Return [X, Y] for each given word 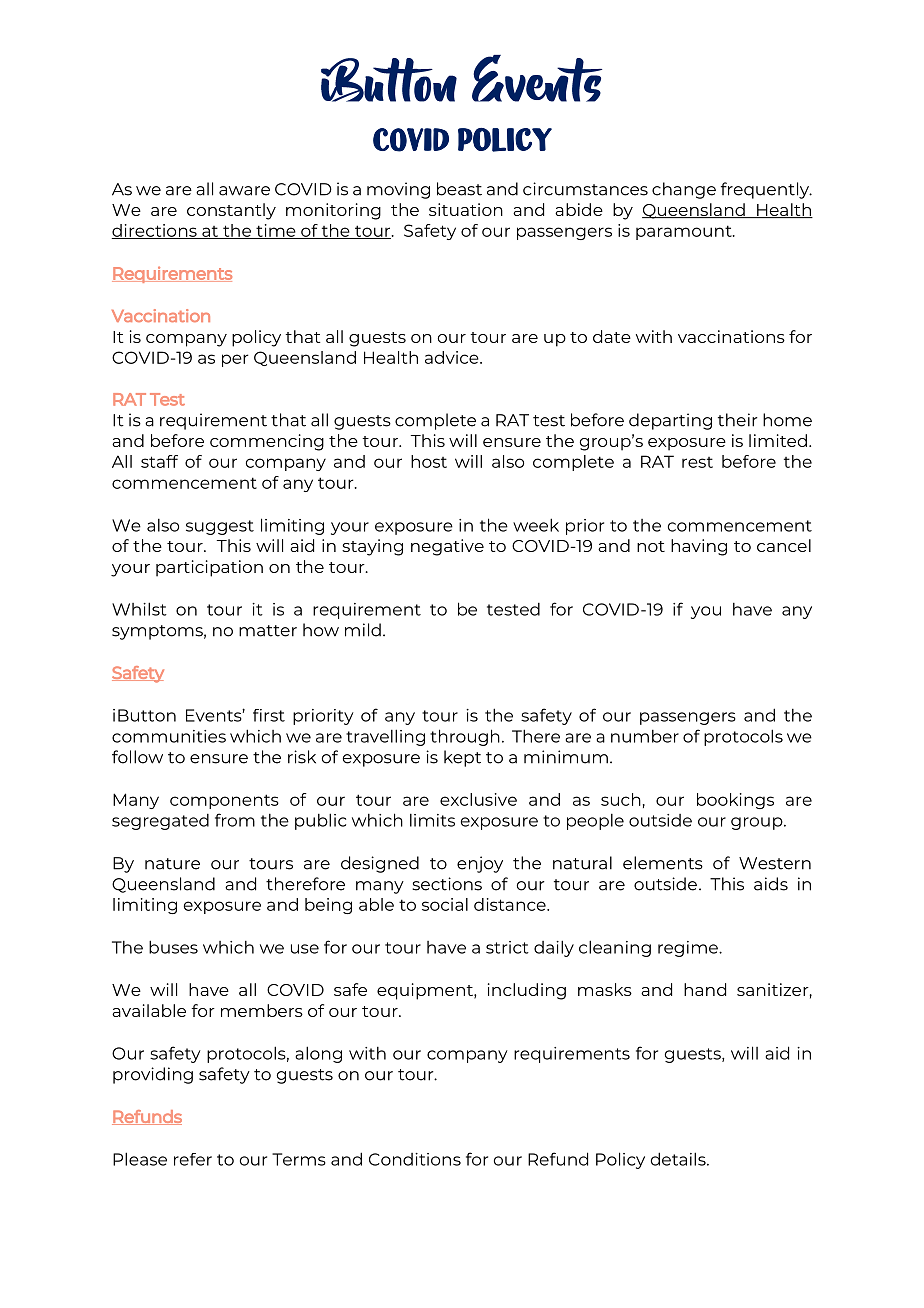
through [465, 737]
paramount [685, 232]
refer [193, 1159]
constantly [231, 211]
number [645, 736]
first [269, 715]
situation [466, 209]
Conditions [415, 1159]
